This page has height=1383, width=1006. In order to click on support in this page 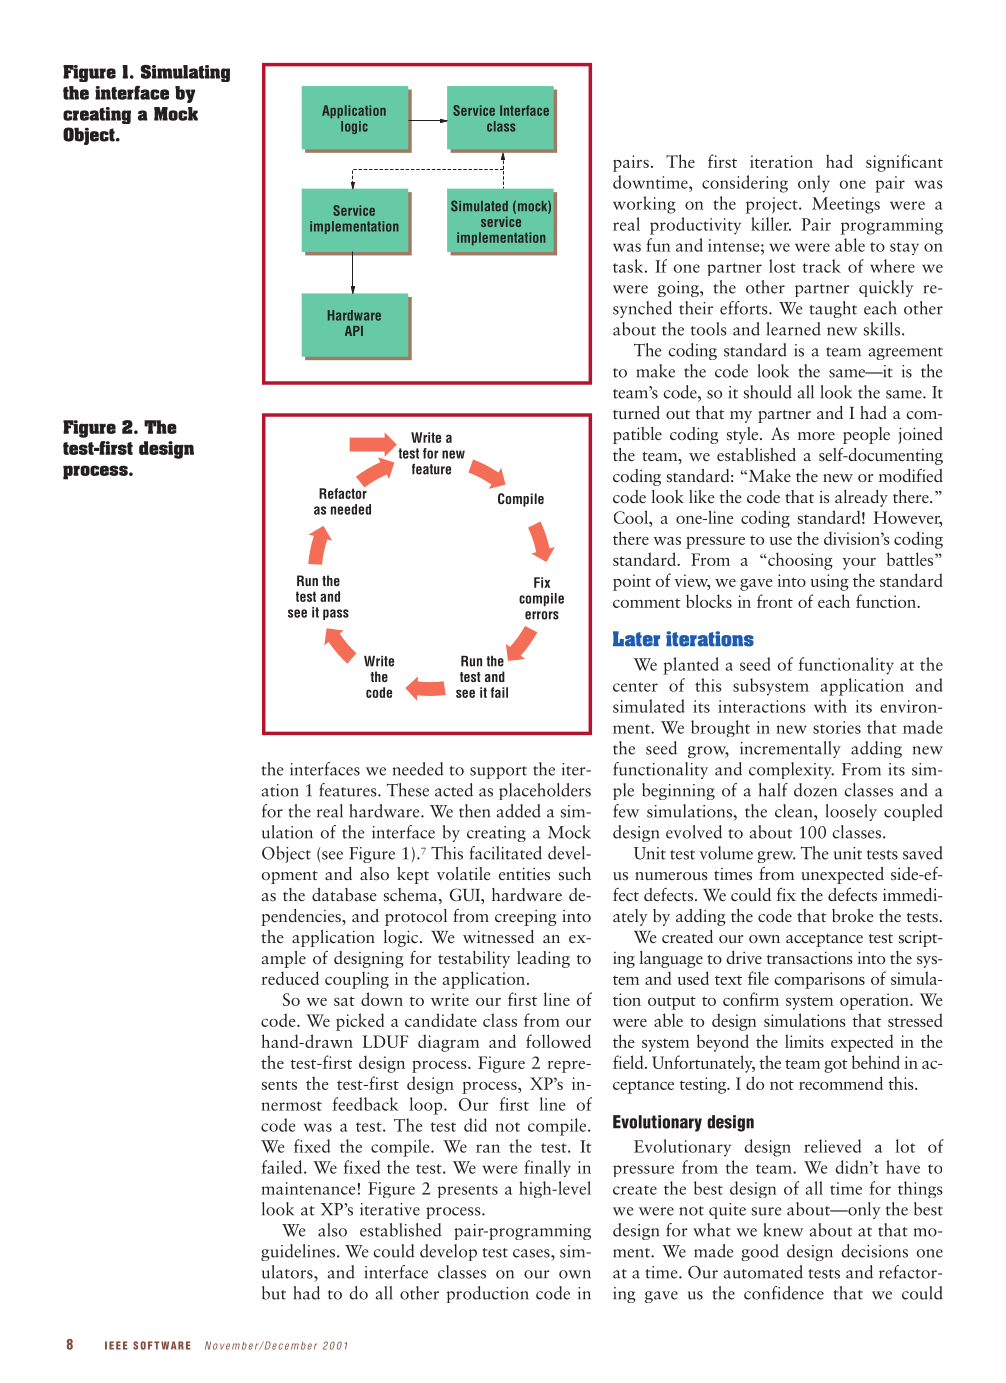, I will do `click(498, 772)`.
